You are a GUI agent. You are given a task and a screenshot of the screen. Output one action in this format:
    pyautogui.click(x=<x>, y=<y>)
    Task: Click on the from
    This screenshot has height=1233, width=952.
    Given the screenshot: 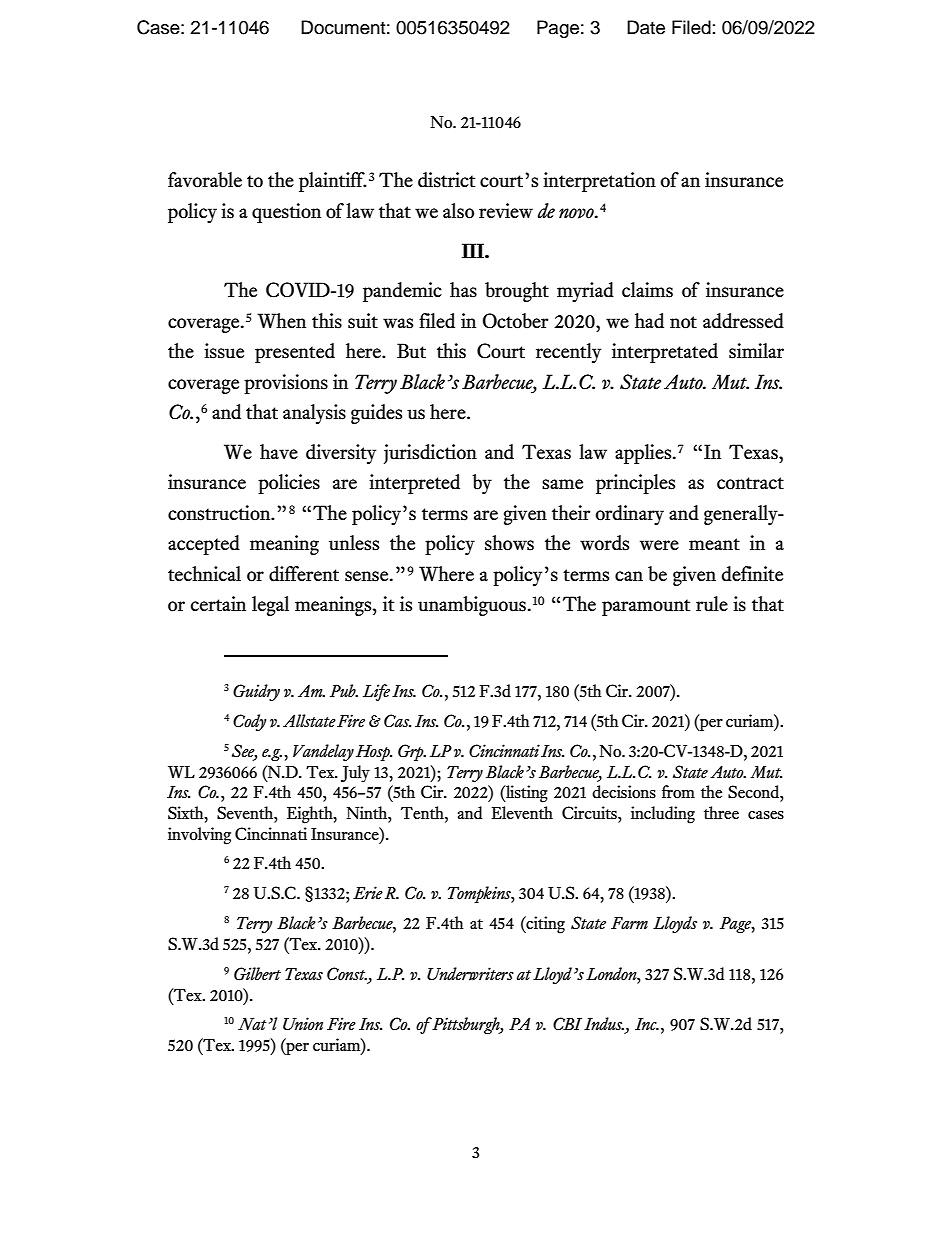 What is the action you would take?
    pyautogui.click(x=678, y=792)
